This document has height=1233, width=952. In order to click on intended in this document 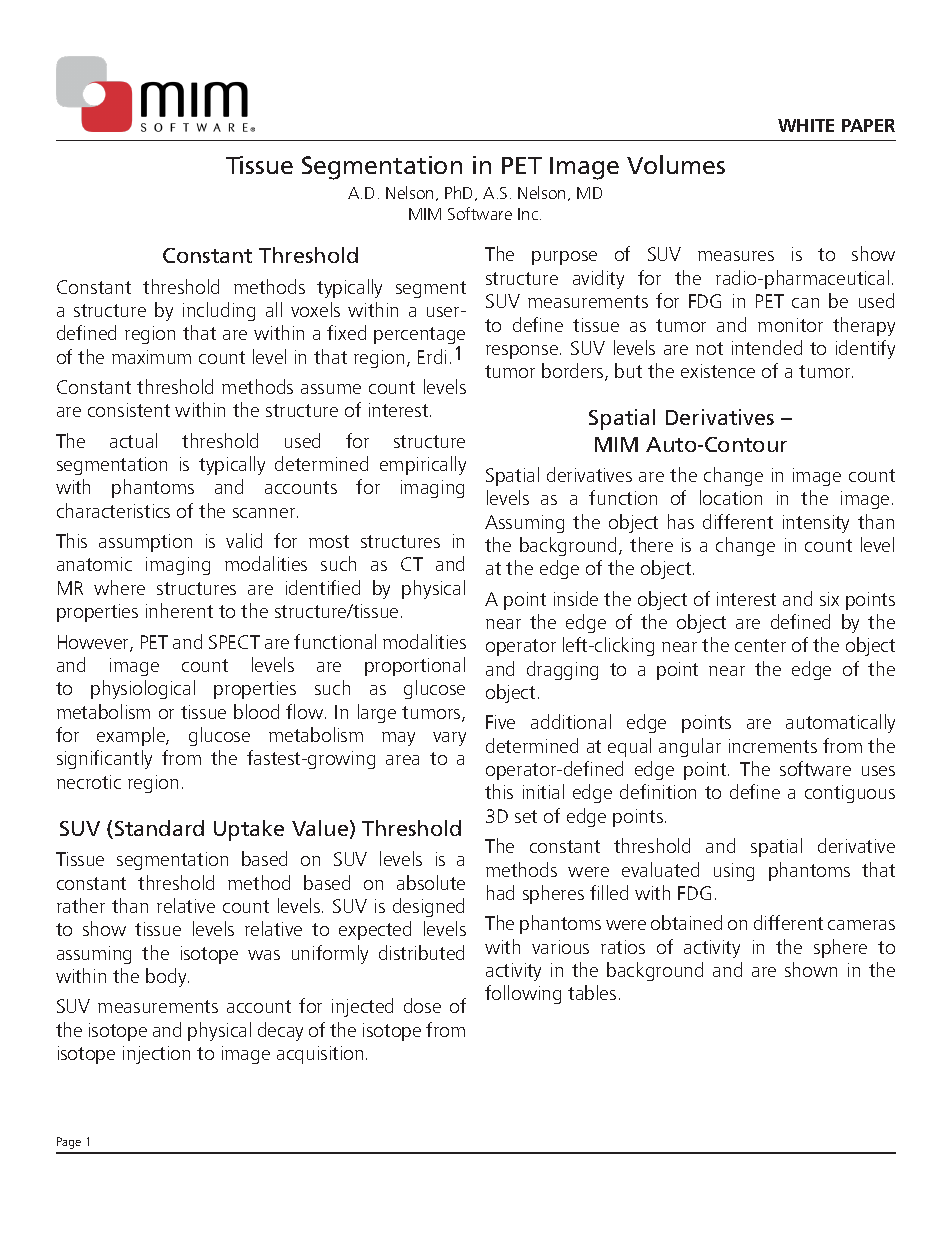, I will do `click(767, 347)`.
